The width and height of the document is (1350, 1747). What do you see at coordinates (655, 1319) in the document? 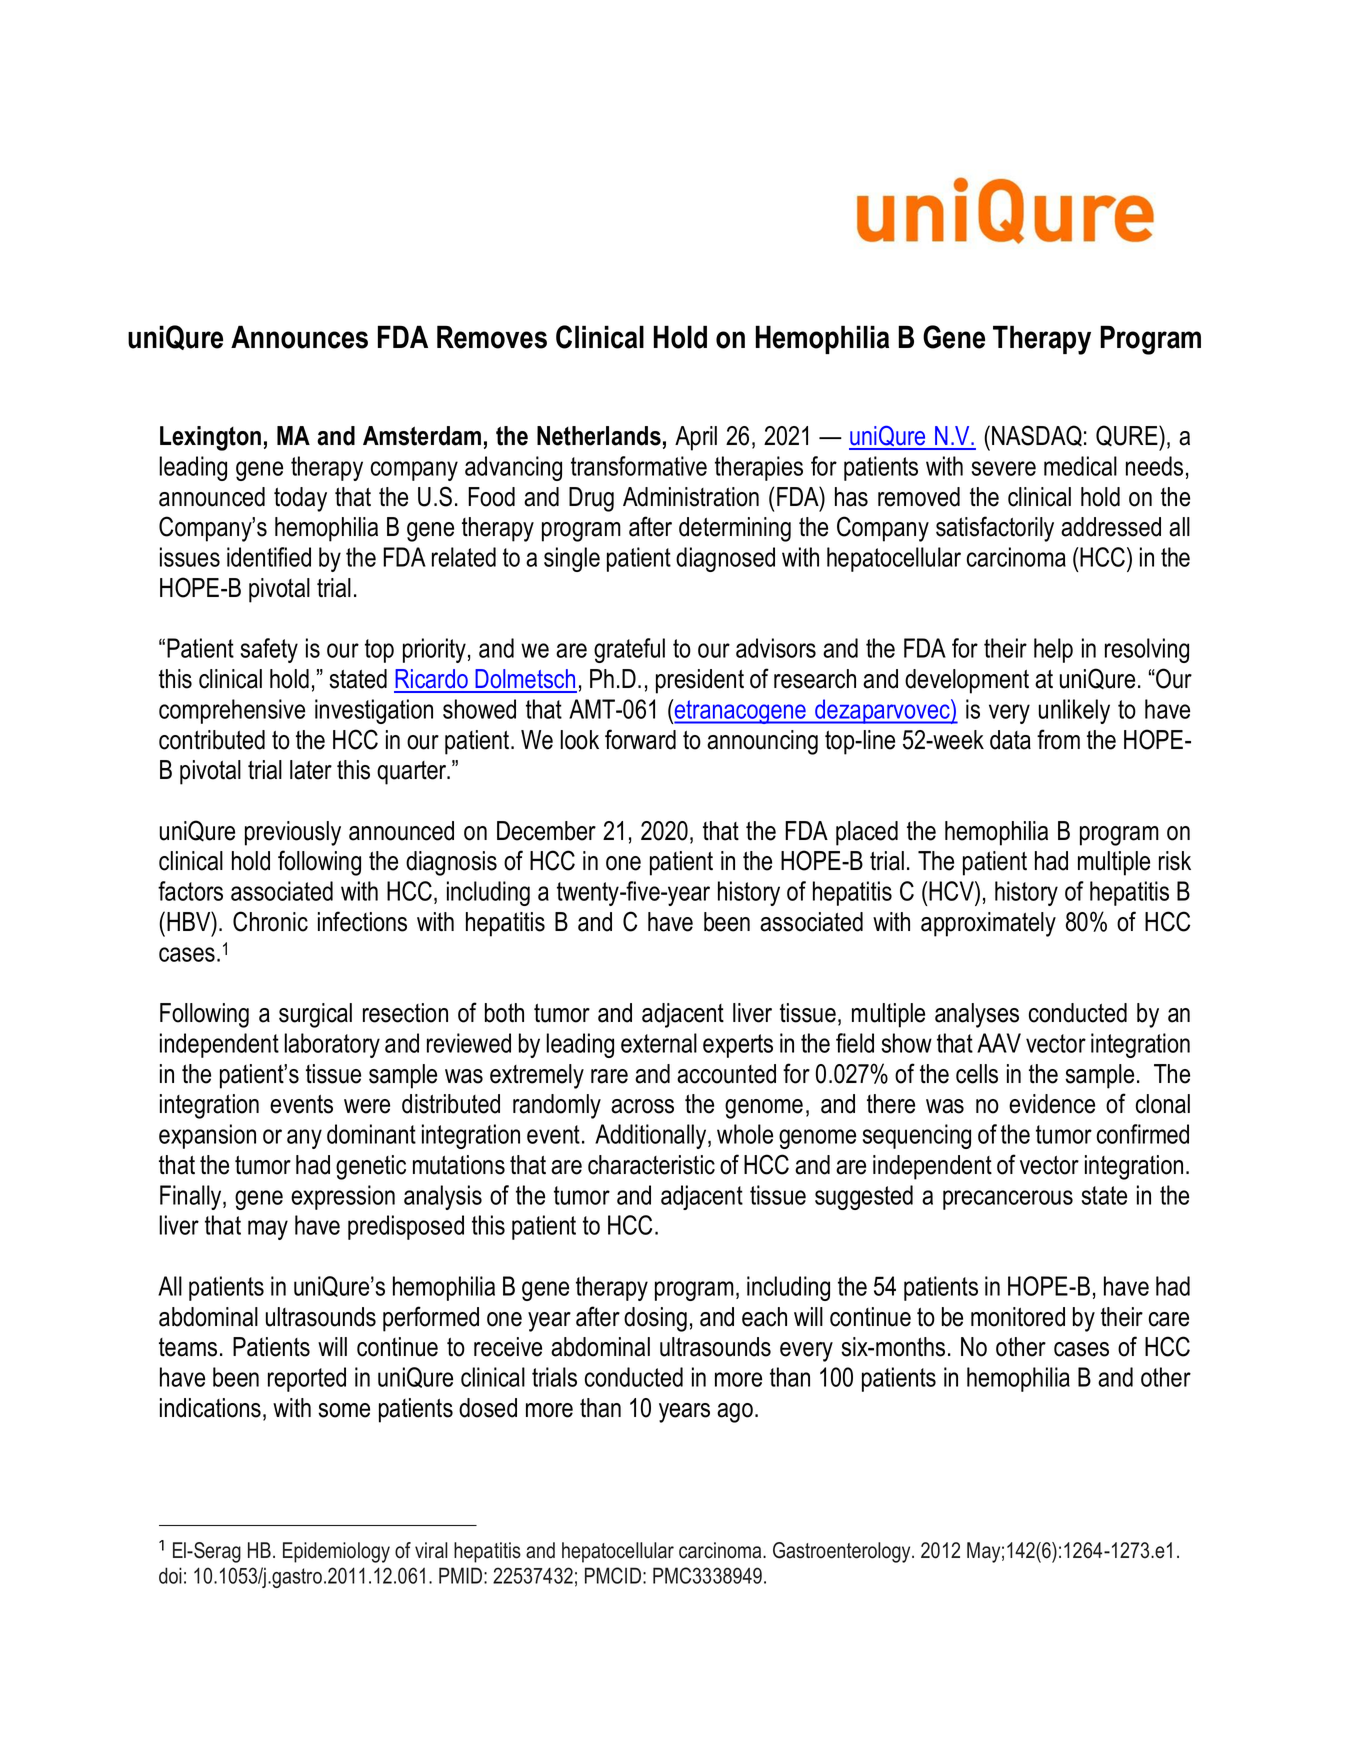
I see `dosing` at bounding box center [655, 1319].
